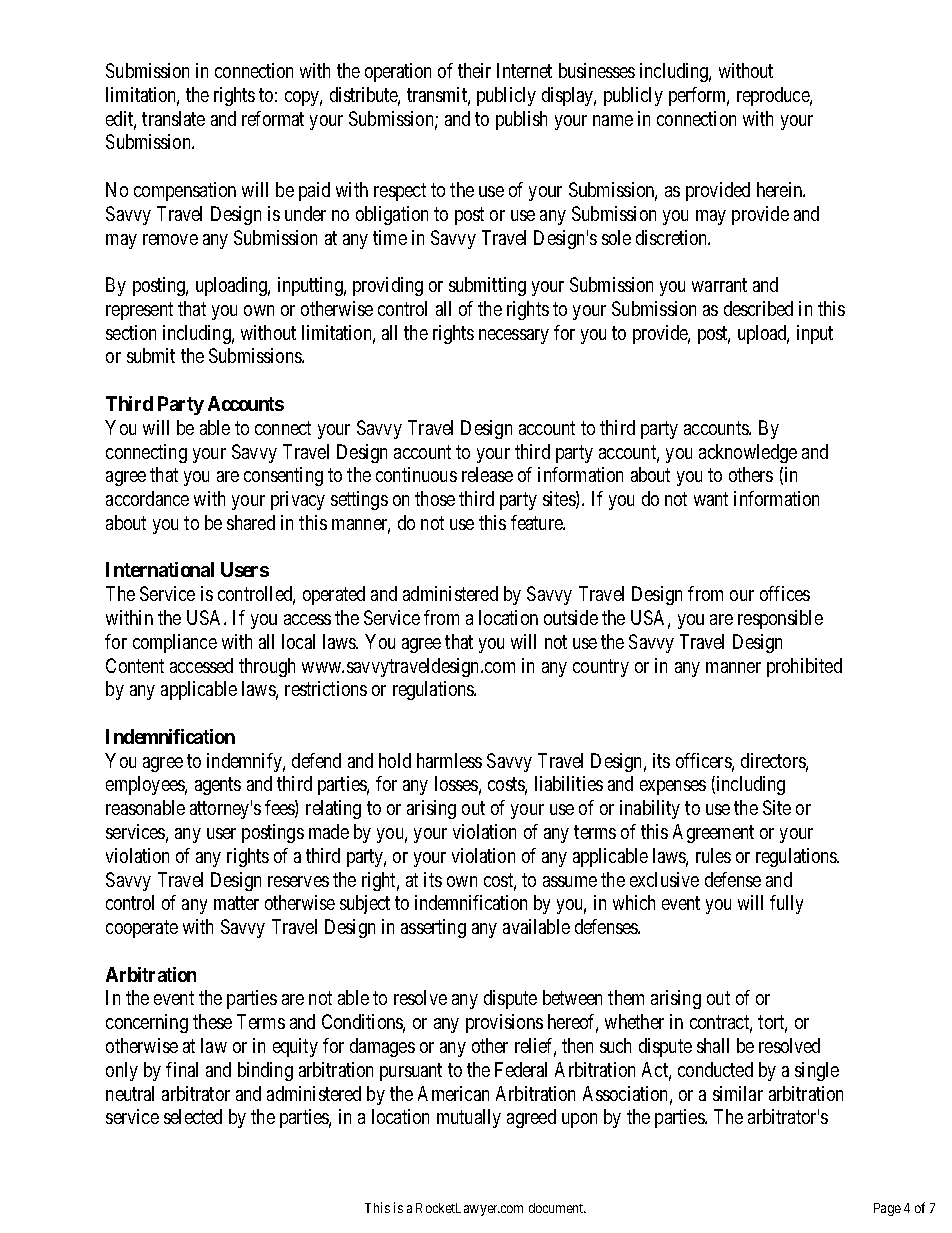  Describe the element at coordinates (713, 855) in the screenshot. I see `rules` at that location.
